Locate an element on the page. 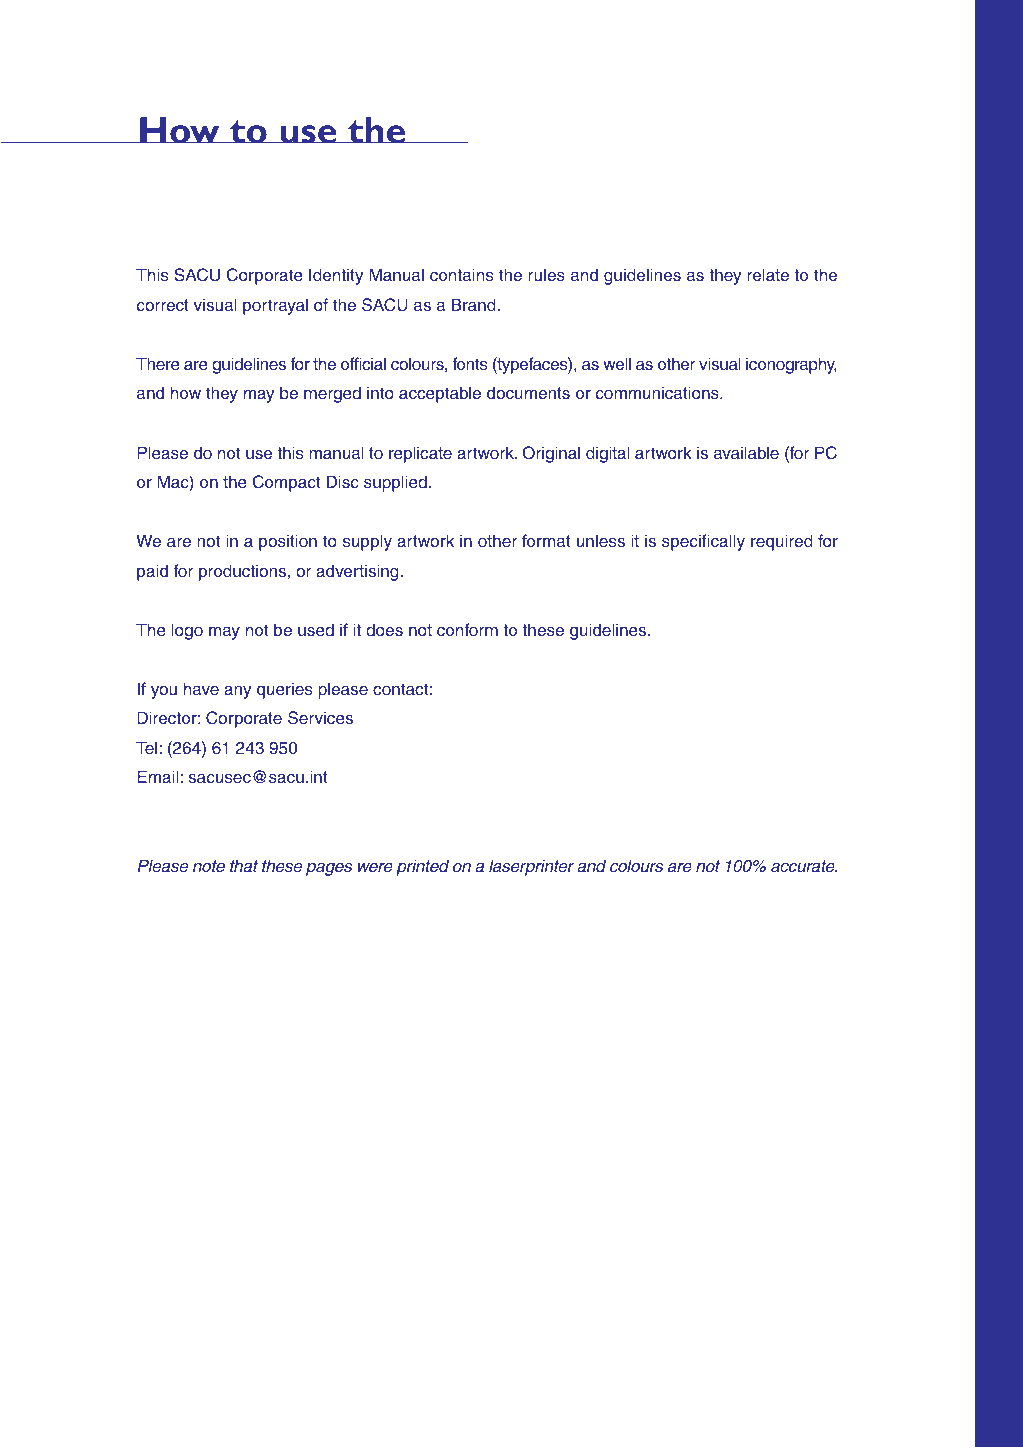 This image has height=1448, width=1023. relate is located at coordinates (768, 274).
